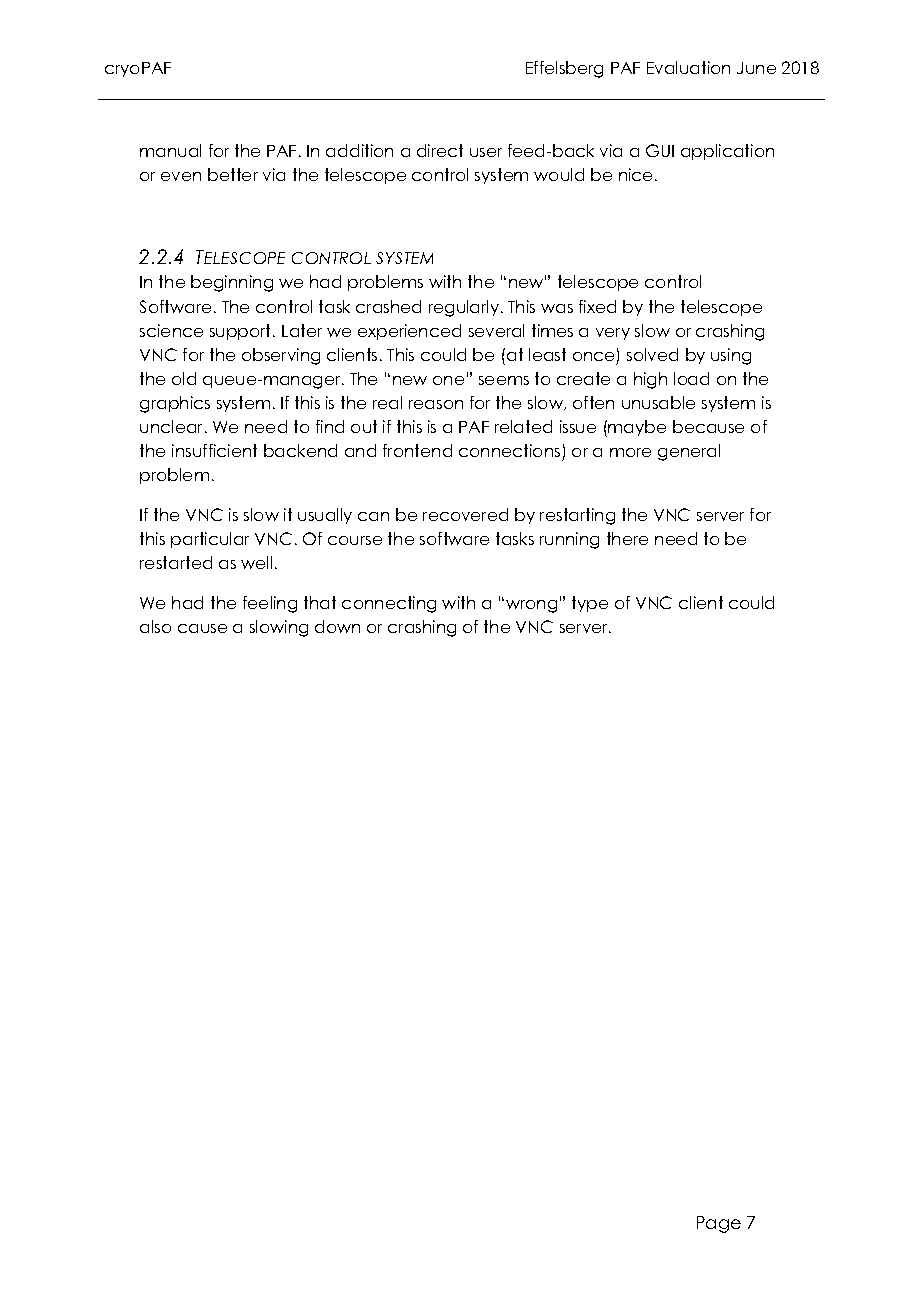  Describe the element at coordinates (627, 538) in the screenshot. I see `there` at that location.
